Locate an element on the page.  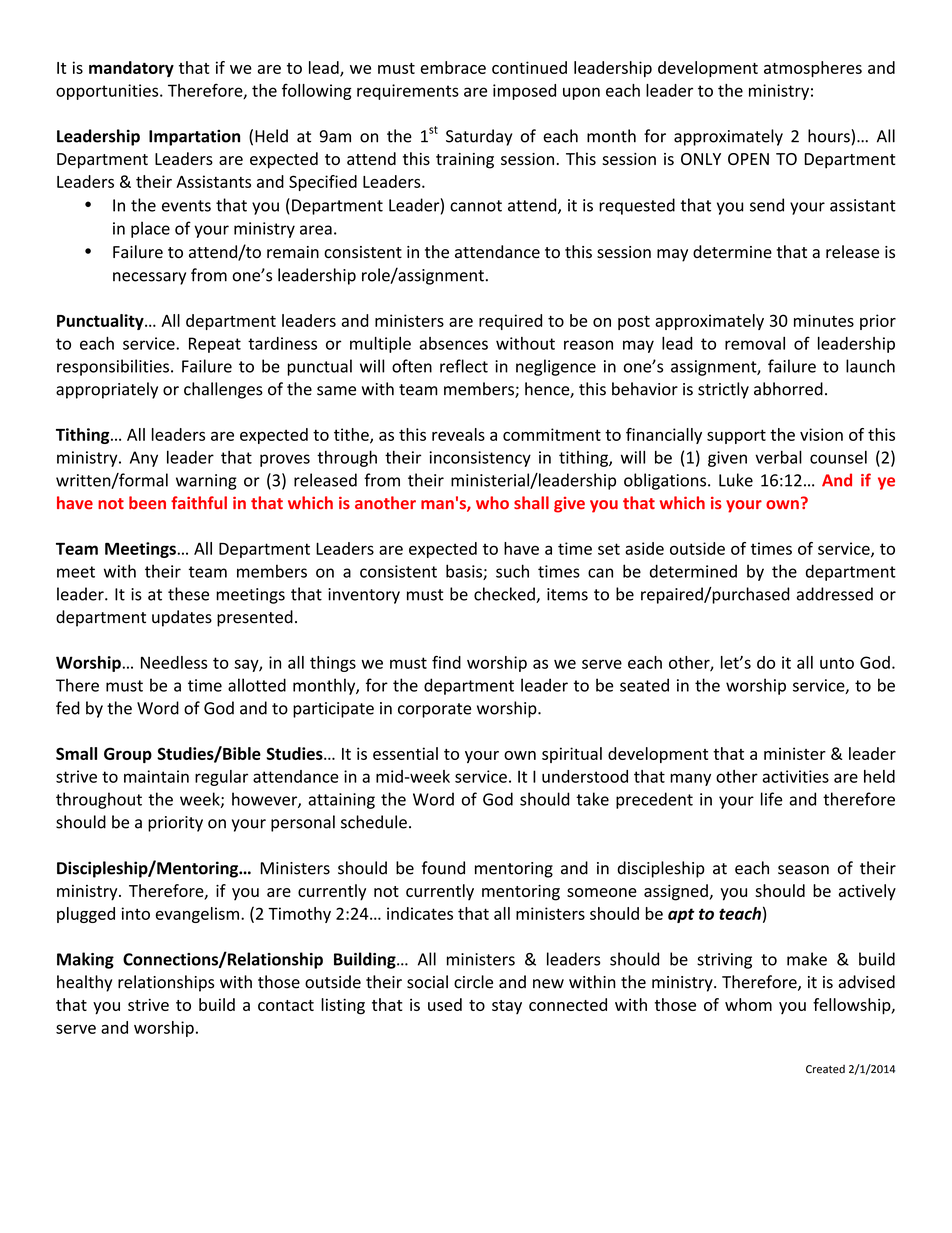
hours is located at coordinates (830, 136).
